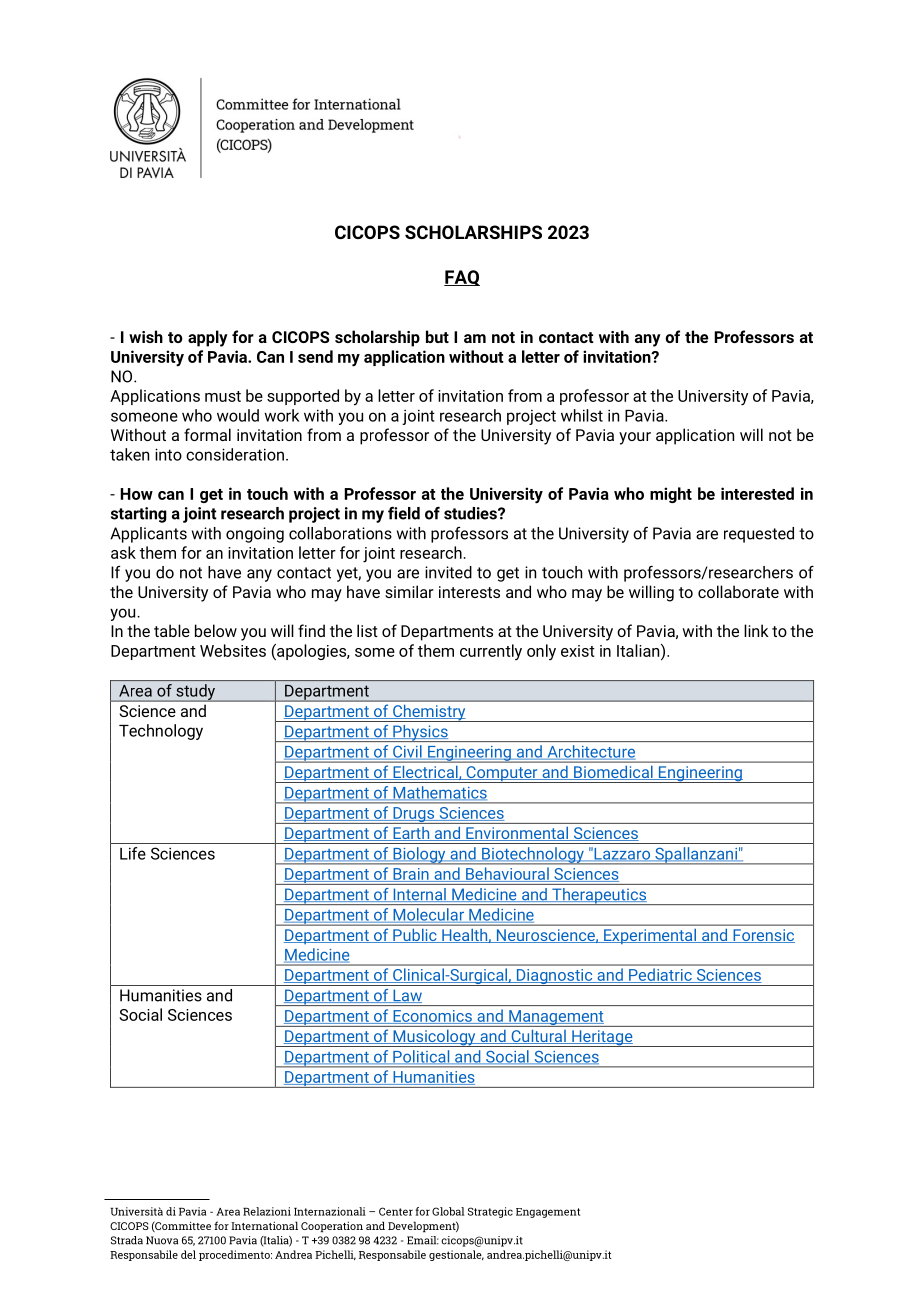 This screenshot has width=924, height=1307. What do you see at coordinates (437, 336) in the screenshot?
I see `but` at bounding box center [437, 336].
